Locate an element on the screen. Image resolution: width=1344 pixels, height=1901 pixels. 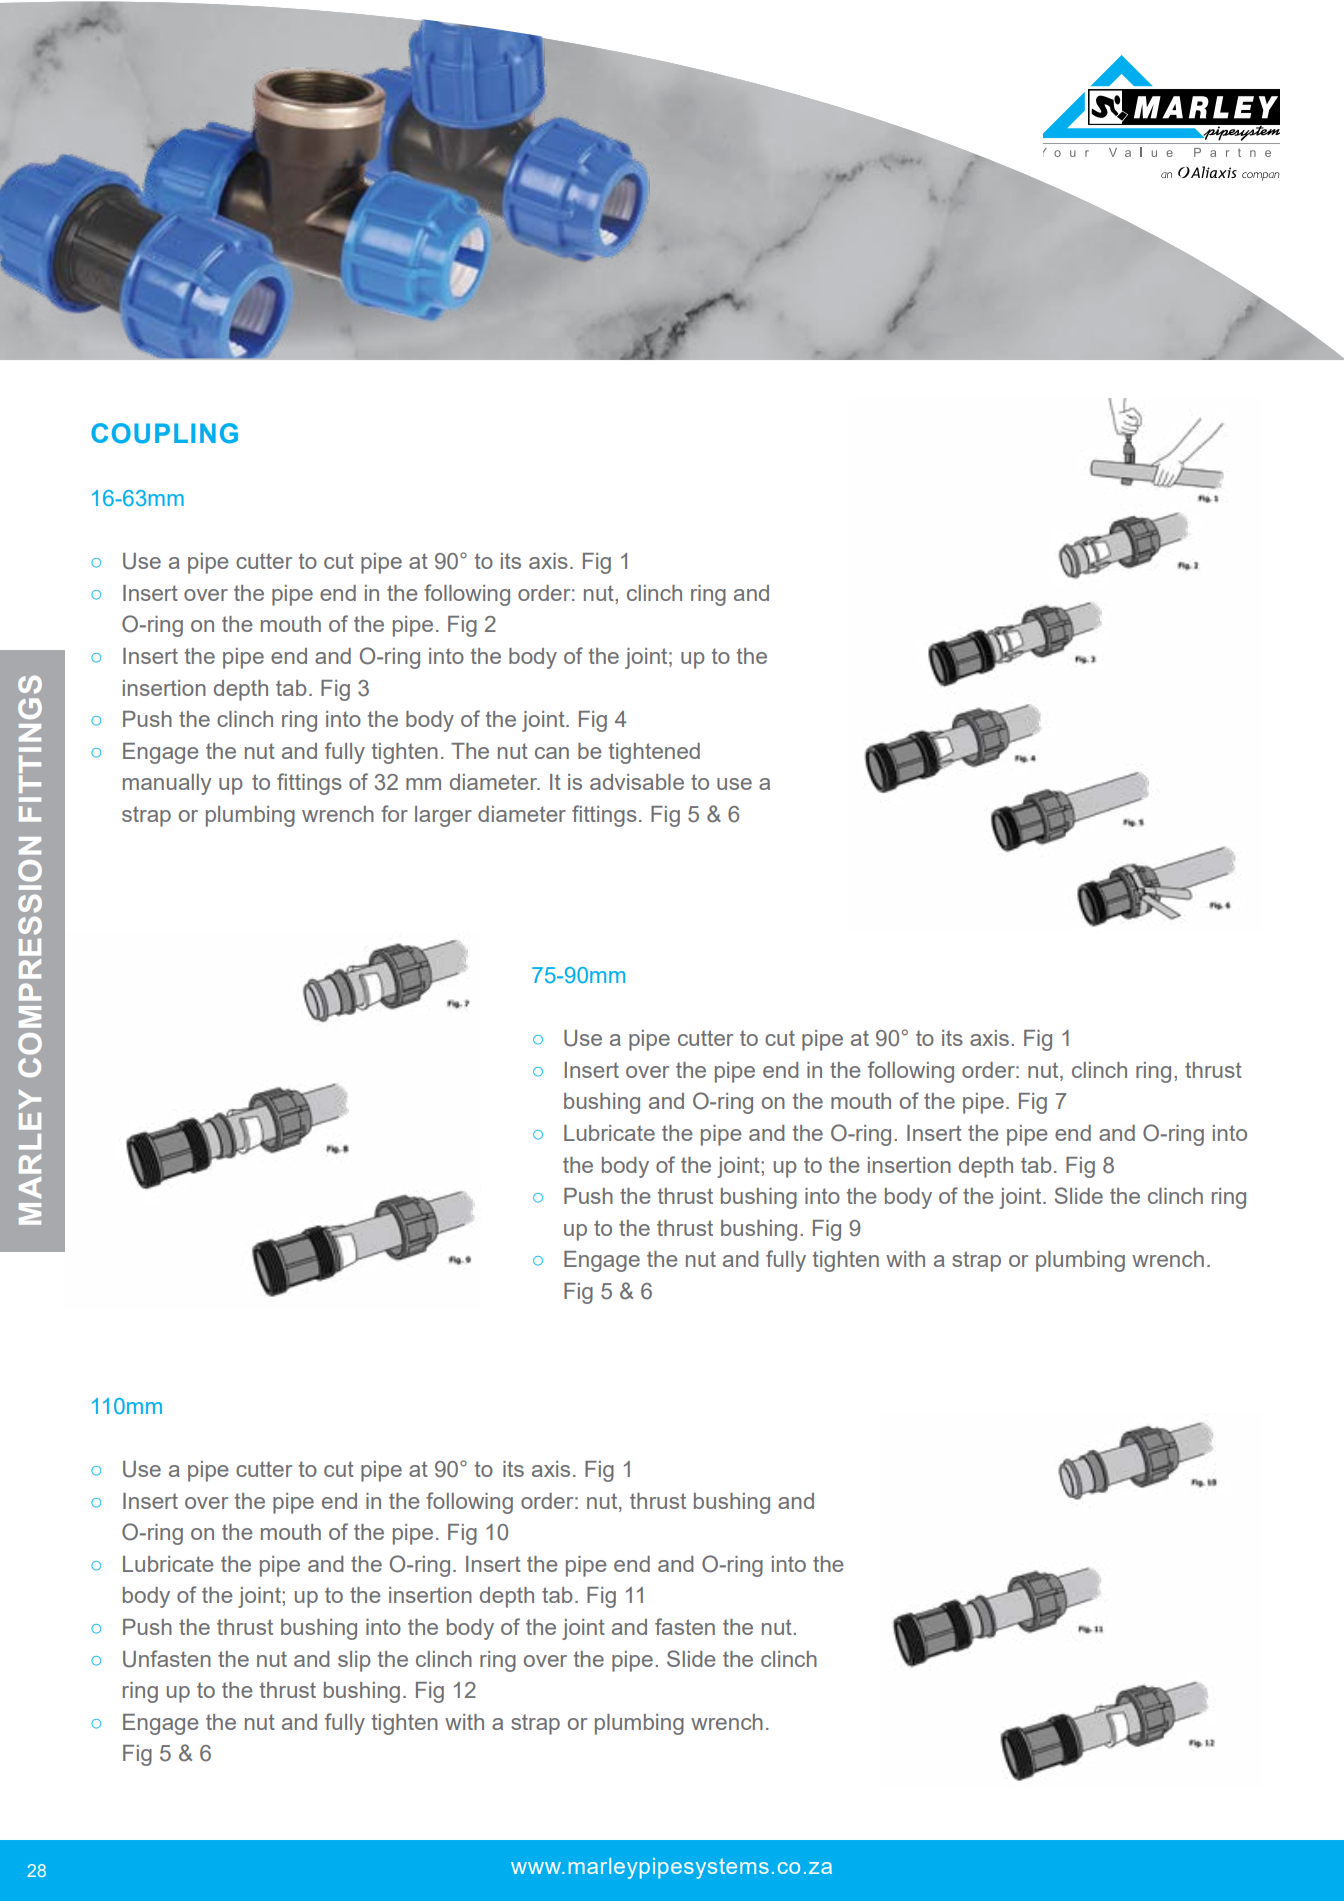
manually is located at coordinates (167, 784).
